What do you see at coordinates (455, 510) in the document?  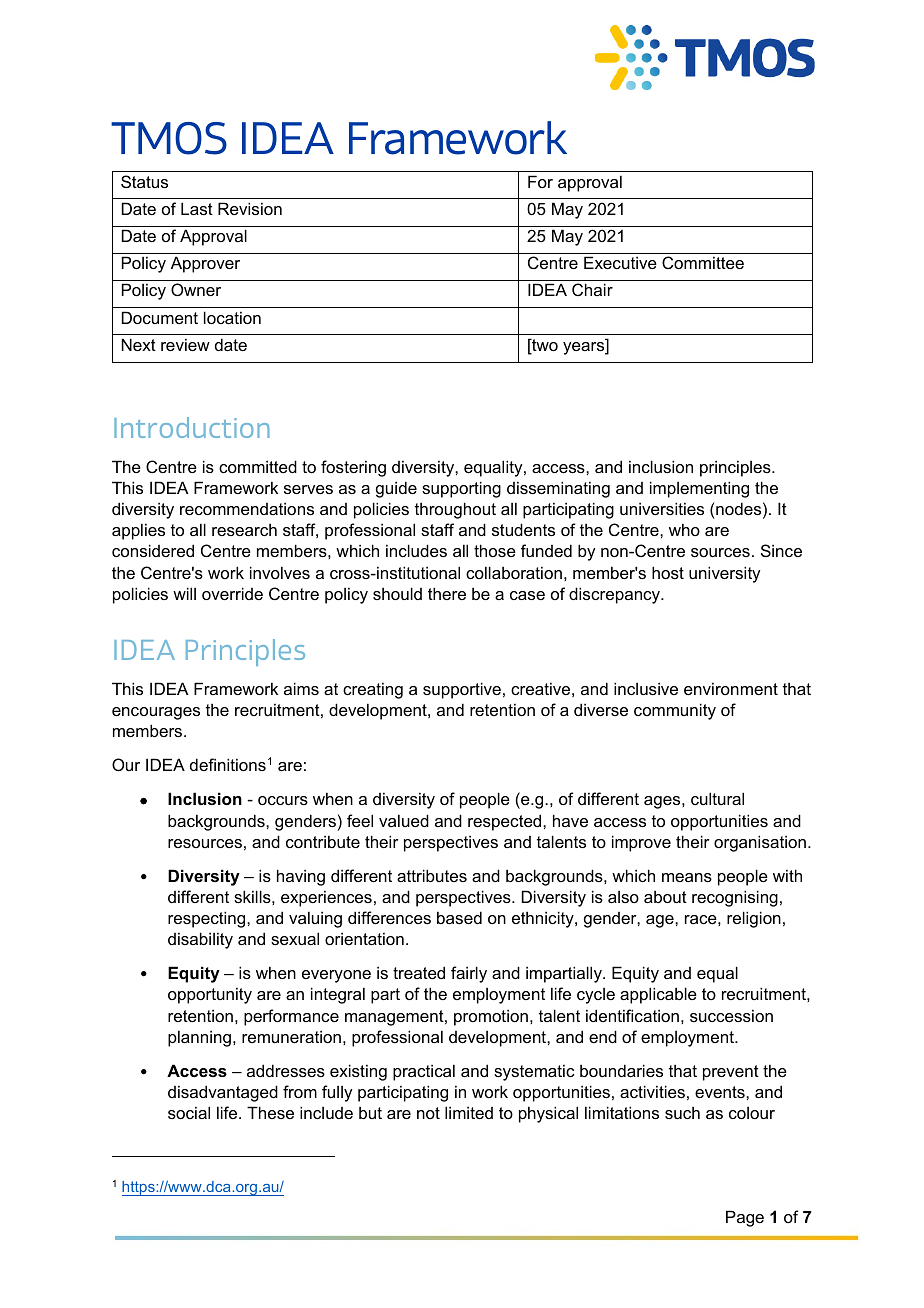 I see `throughout` at bounding box center [455, 510].
